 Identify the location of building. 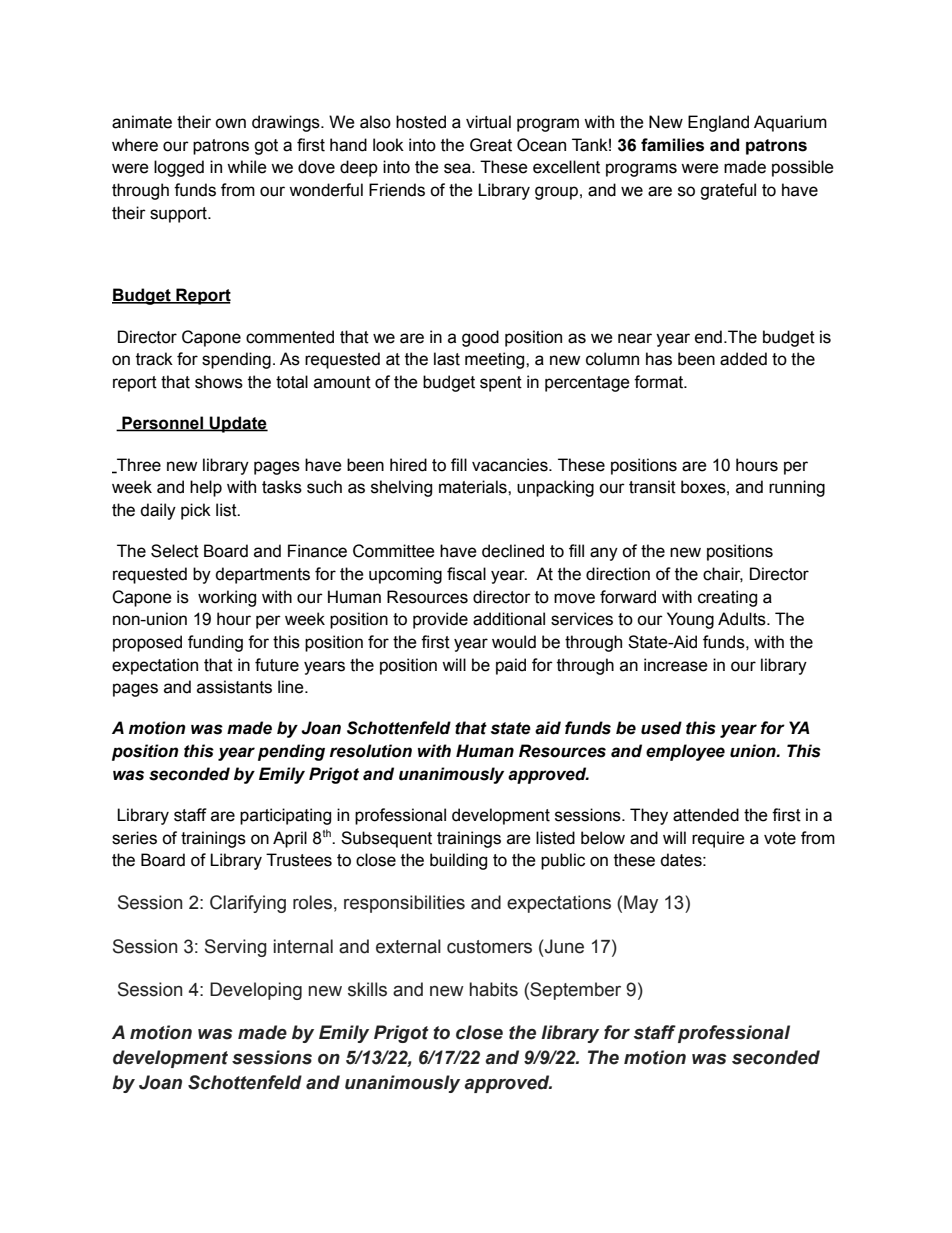
(458, 861).
